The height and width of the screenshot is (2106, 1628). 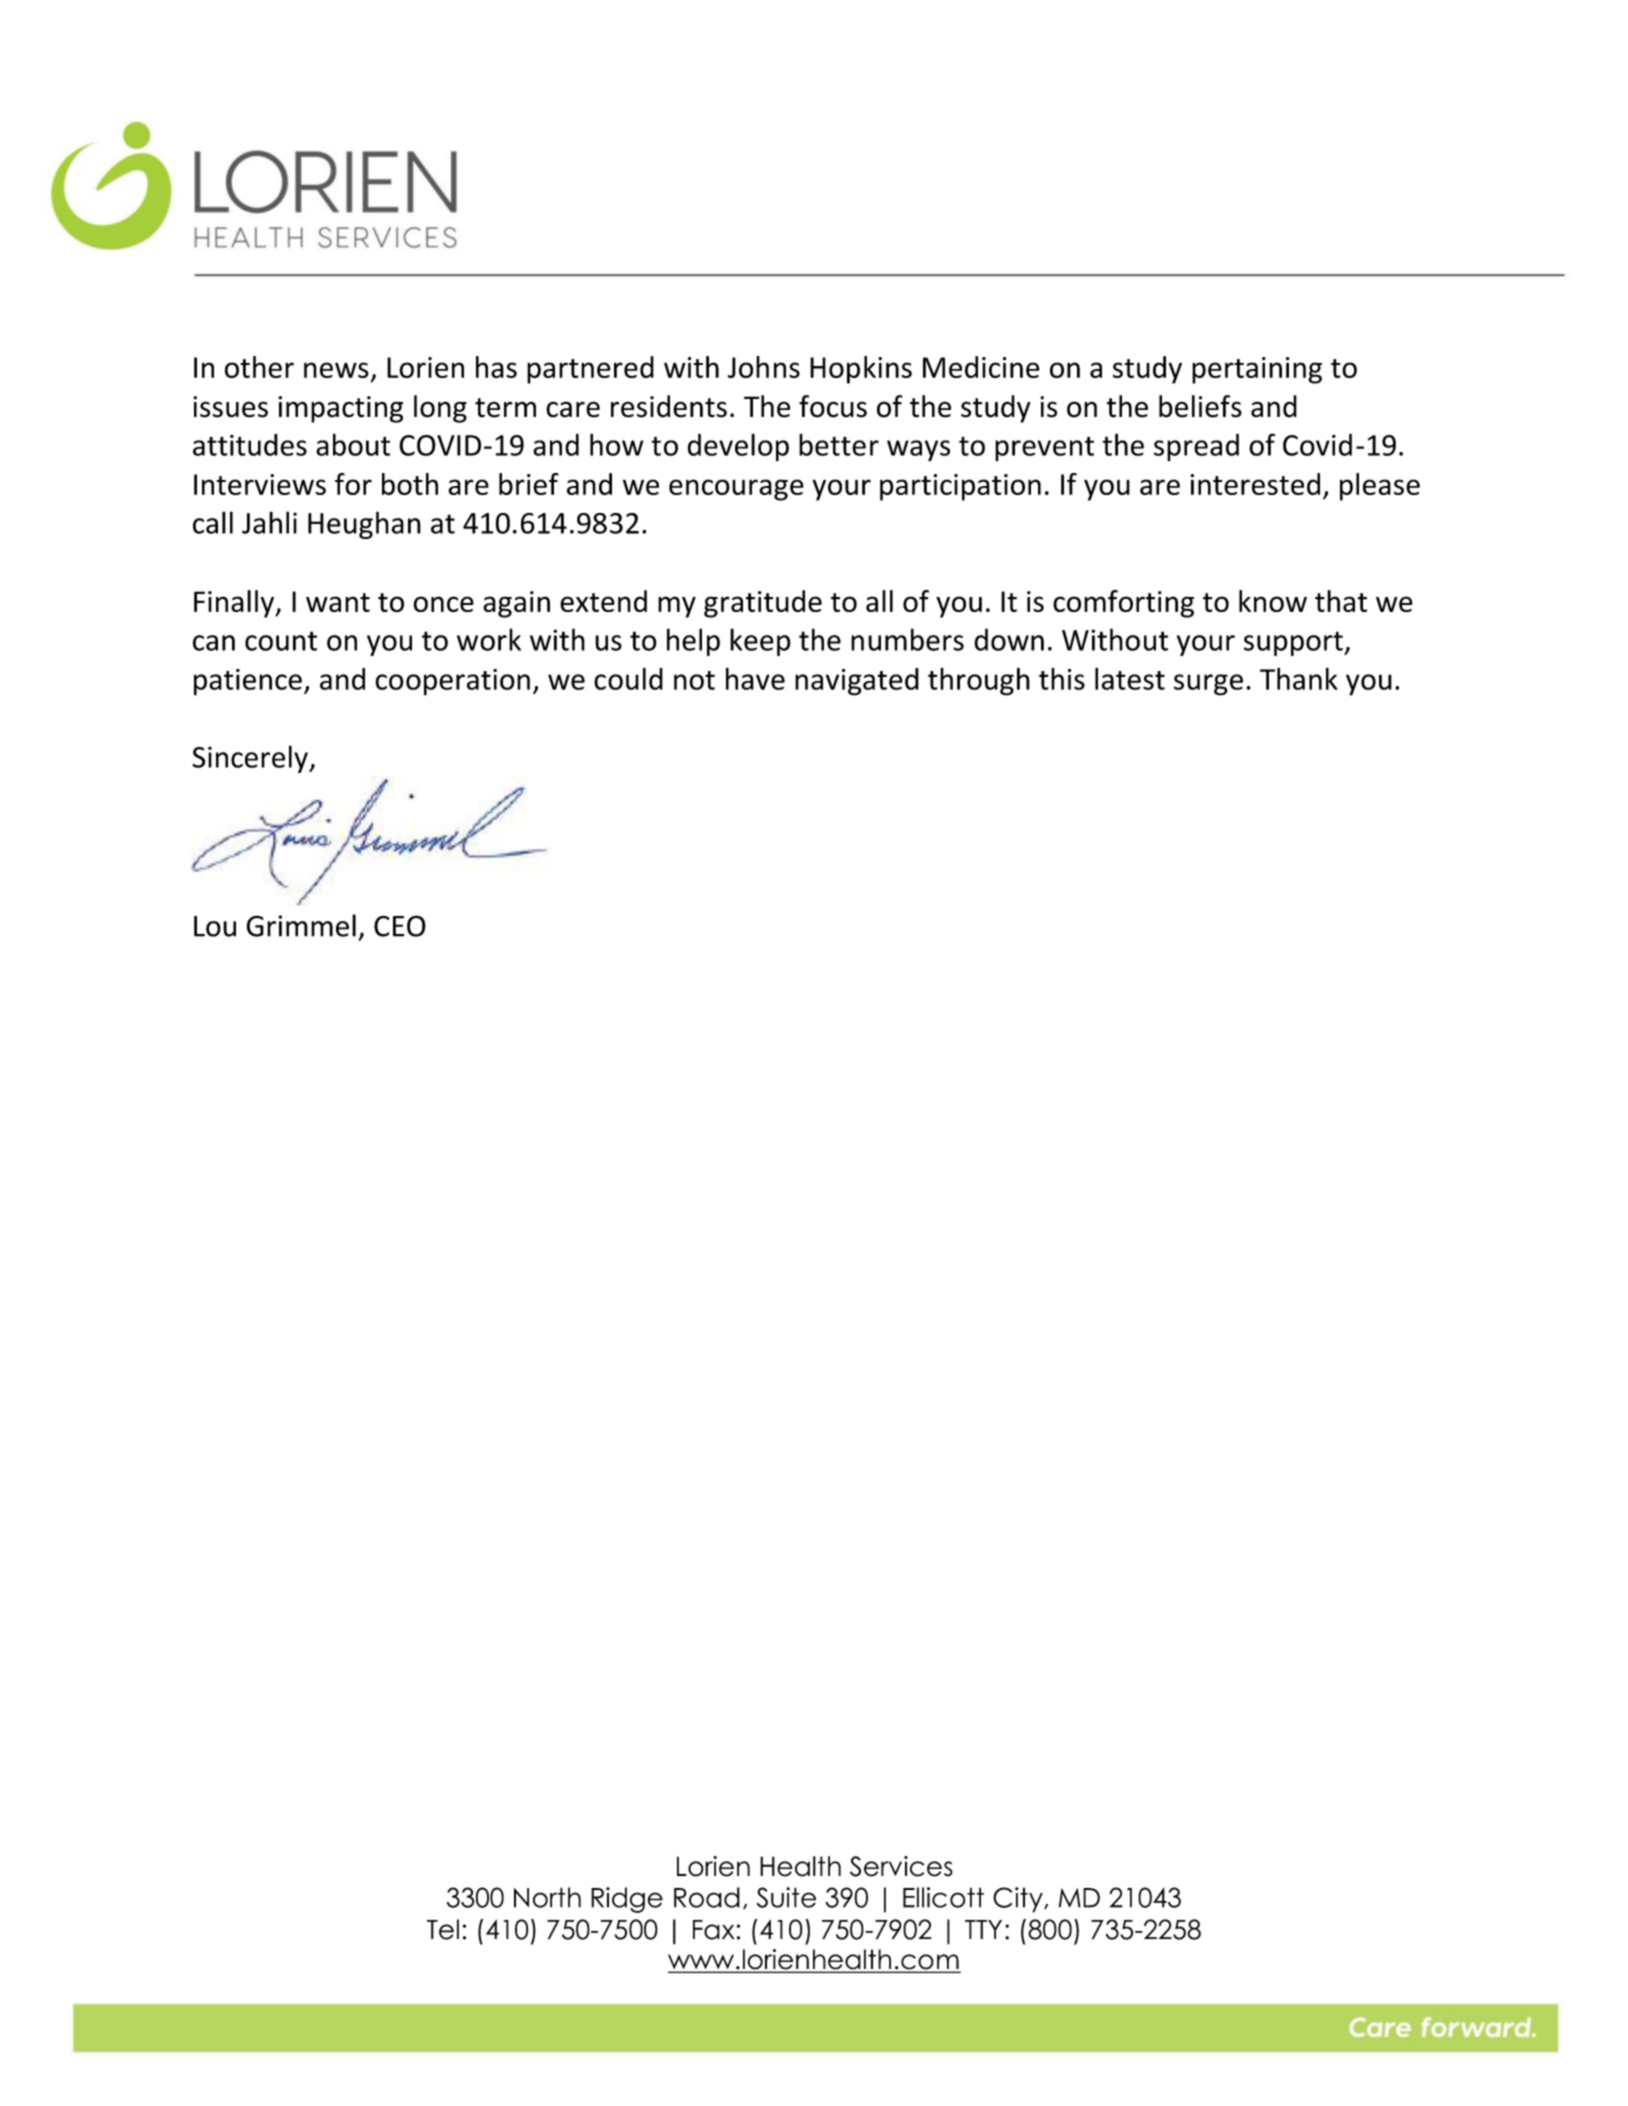 I want to click on Suite, so click(x=786, y=1897).
